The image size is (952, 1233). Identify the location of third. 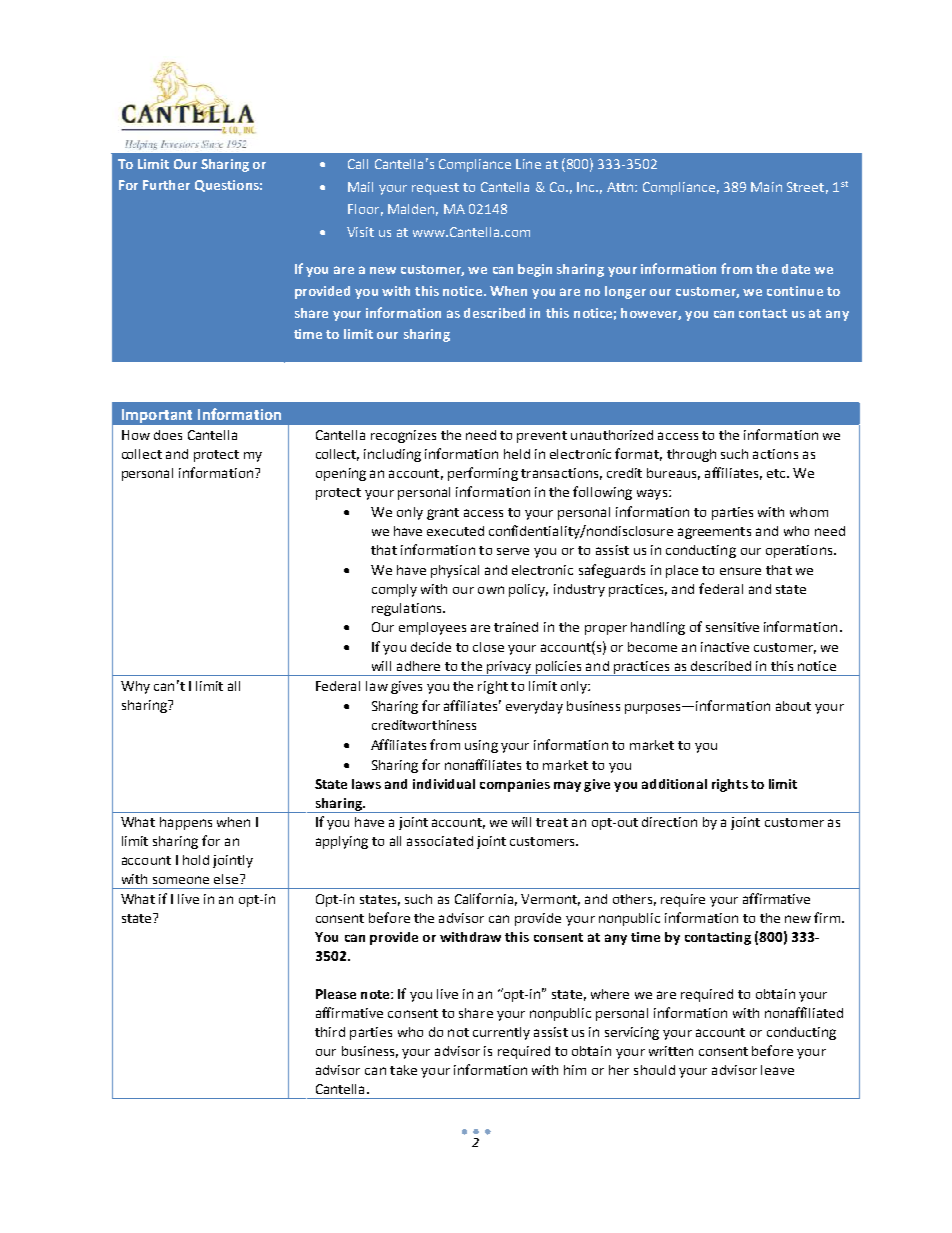
(330, 1032).
